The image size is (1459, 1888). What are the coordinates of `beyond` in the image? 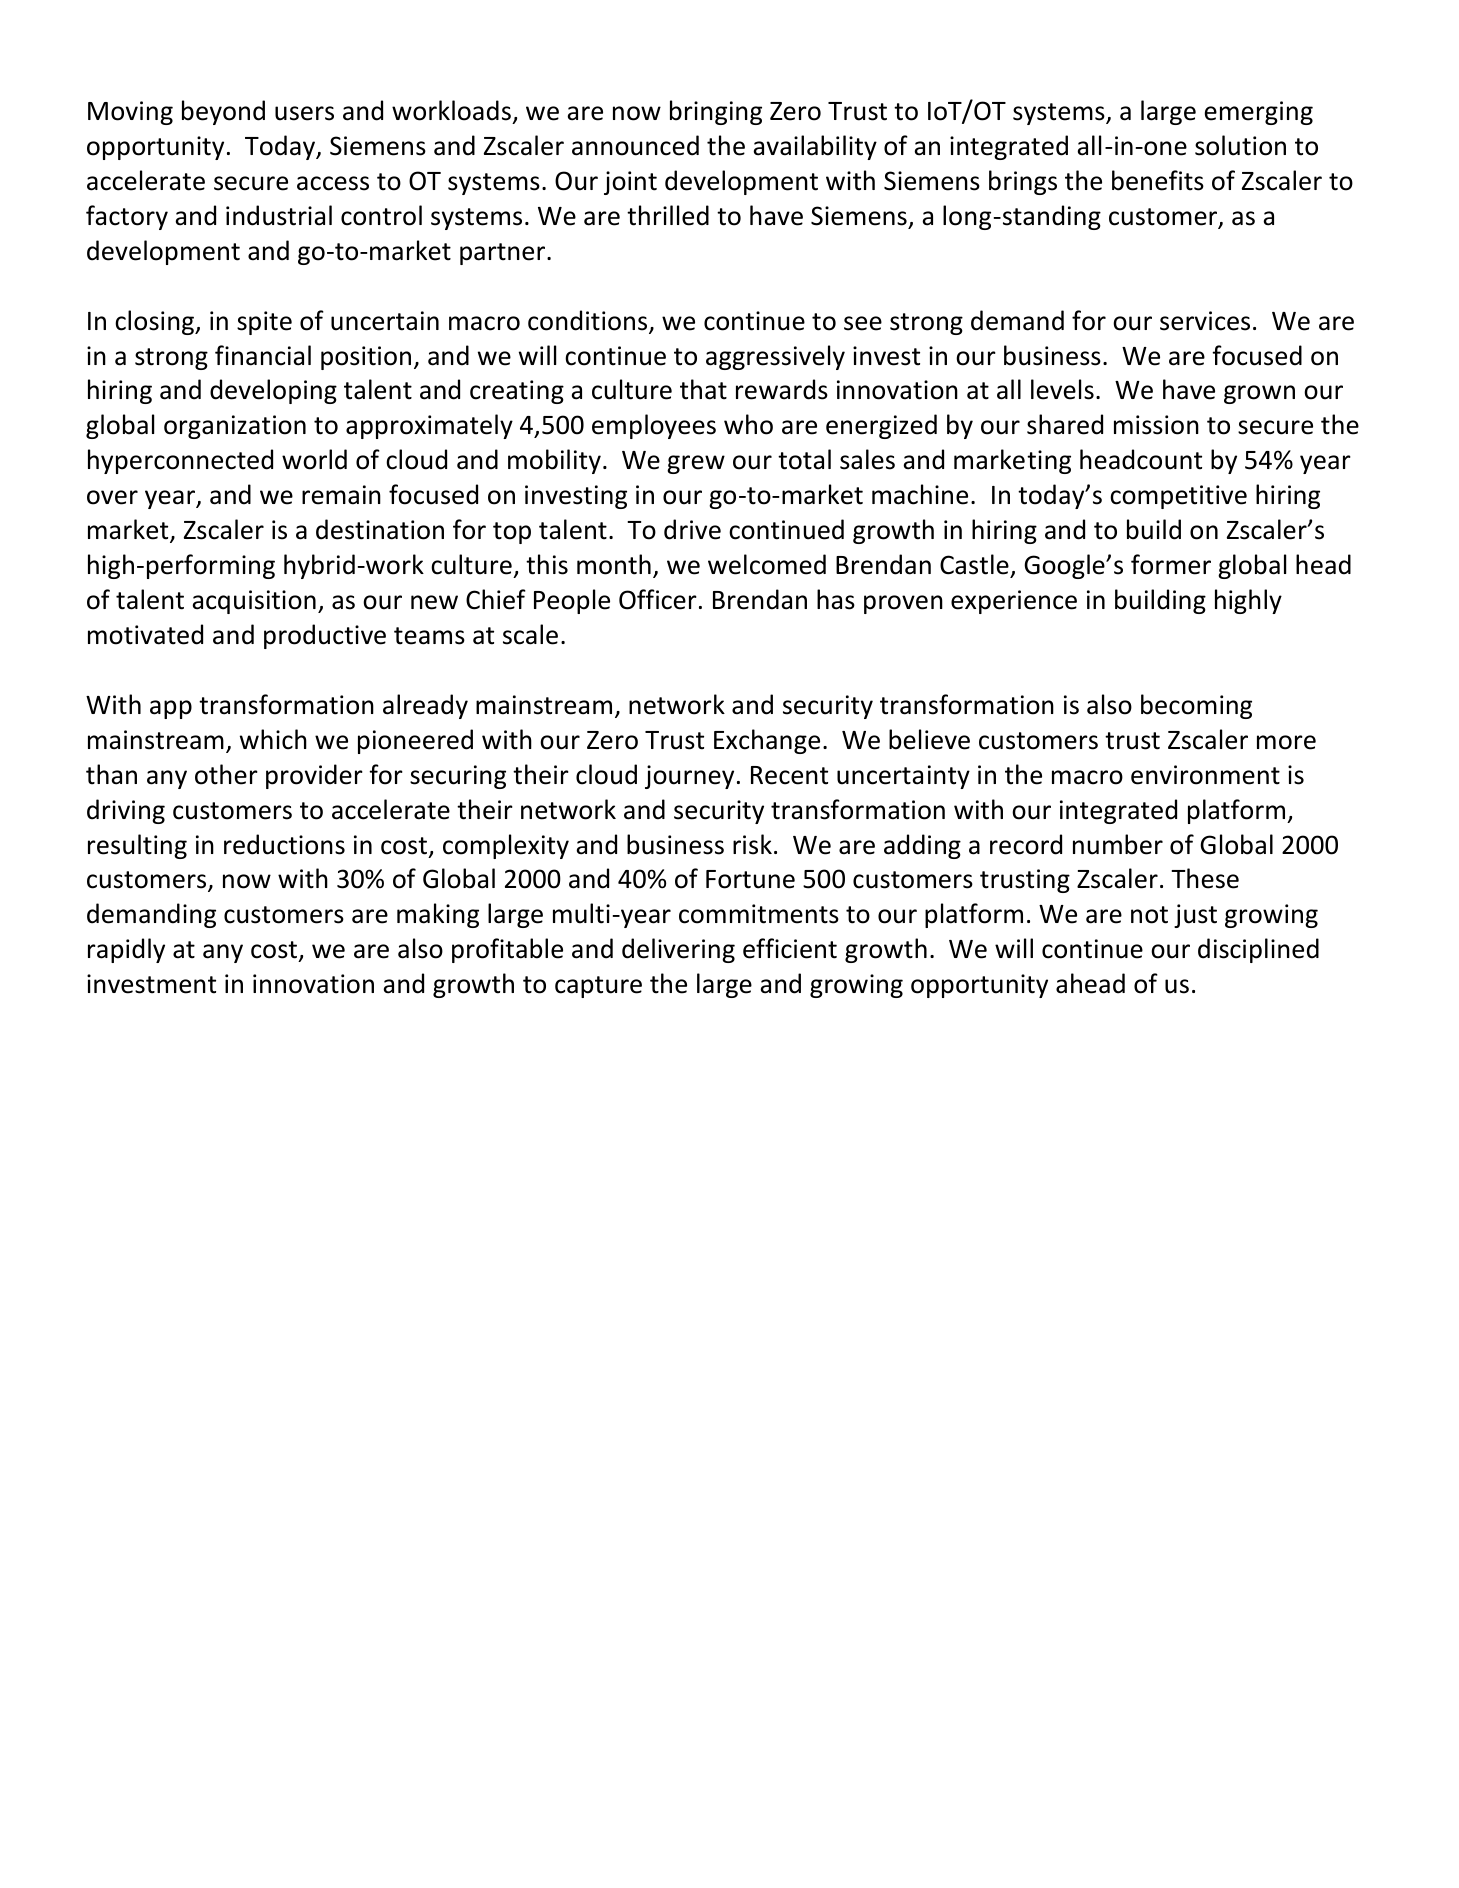 It's located at (223, 112).
